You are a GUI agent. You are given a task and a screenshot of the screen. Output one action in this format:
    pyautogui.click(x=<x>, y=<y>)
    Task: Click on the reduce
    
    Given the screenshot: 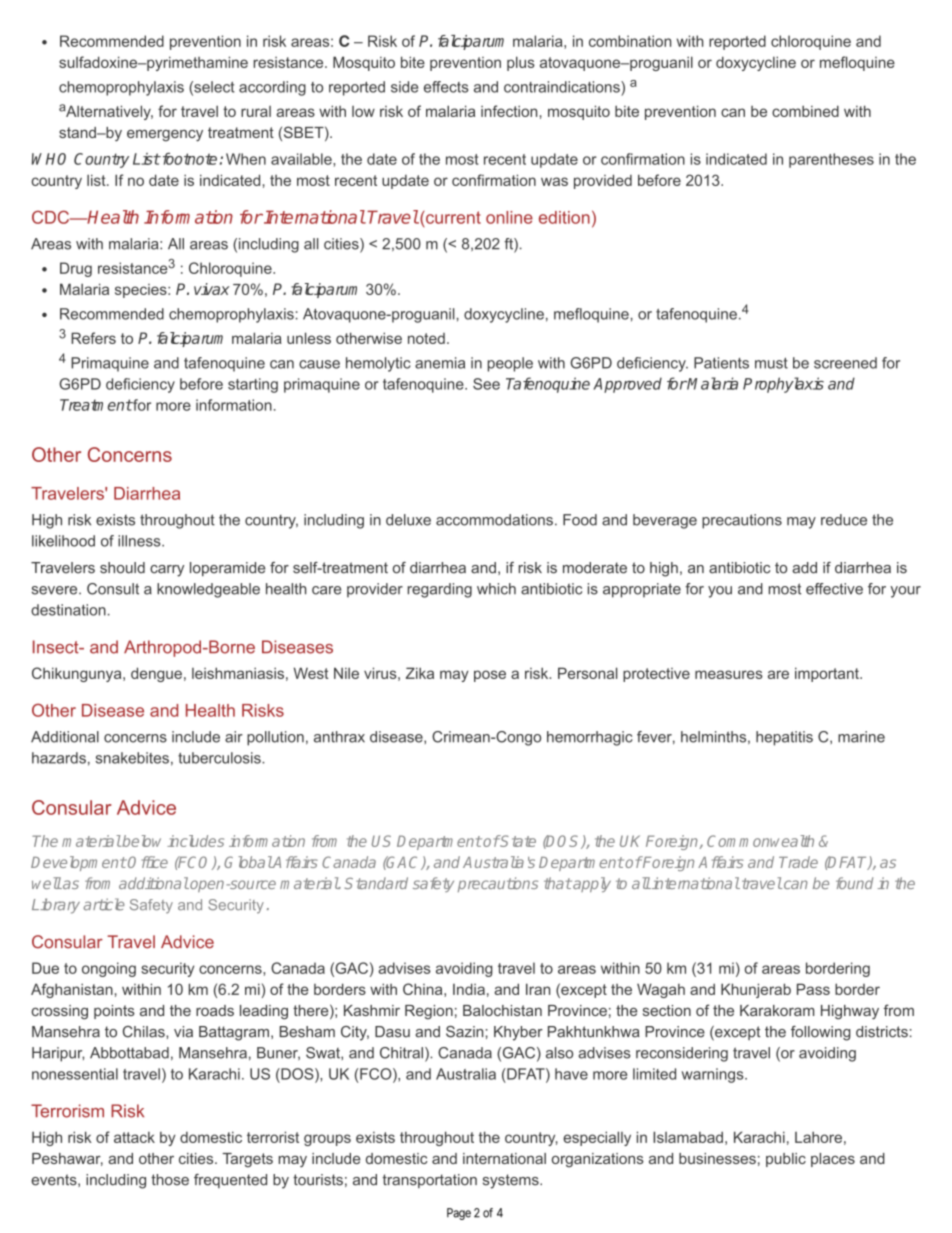 What is the action you would take?
    pyautogui.click(x=844, y=520)
